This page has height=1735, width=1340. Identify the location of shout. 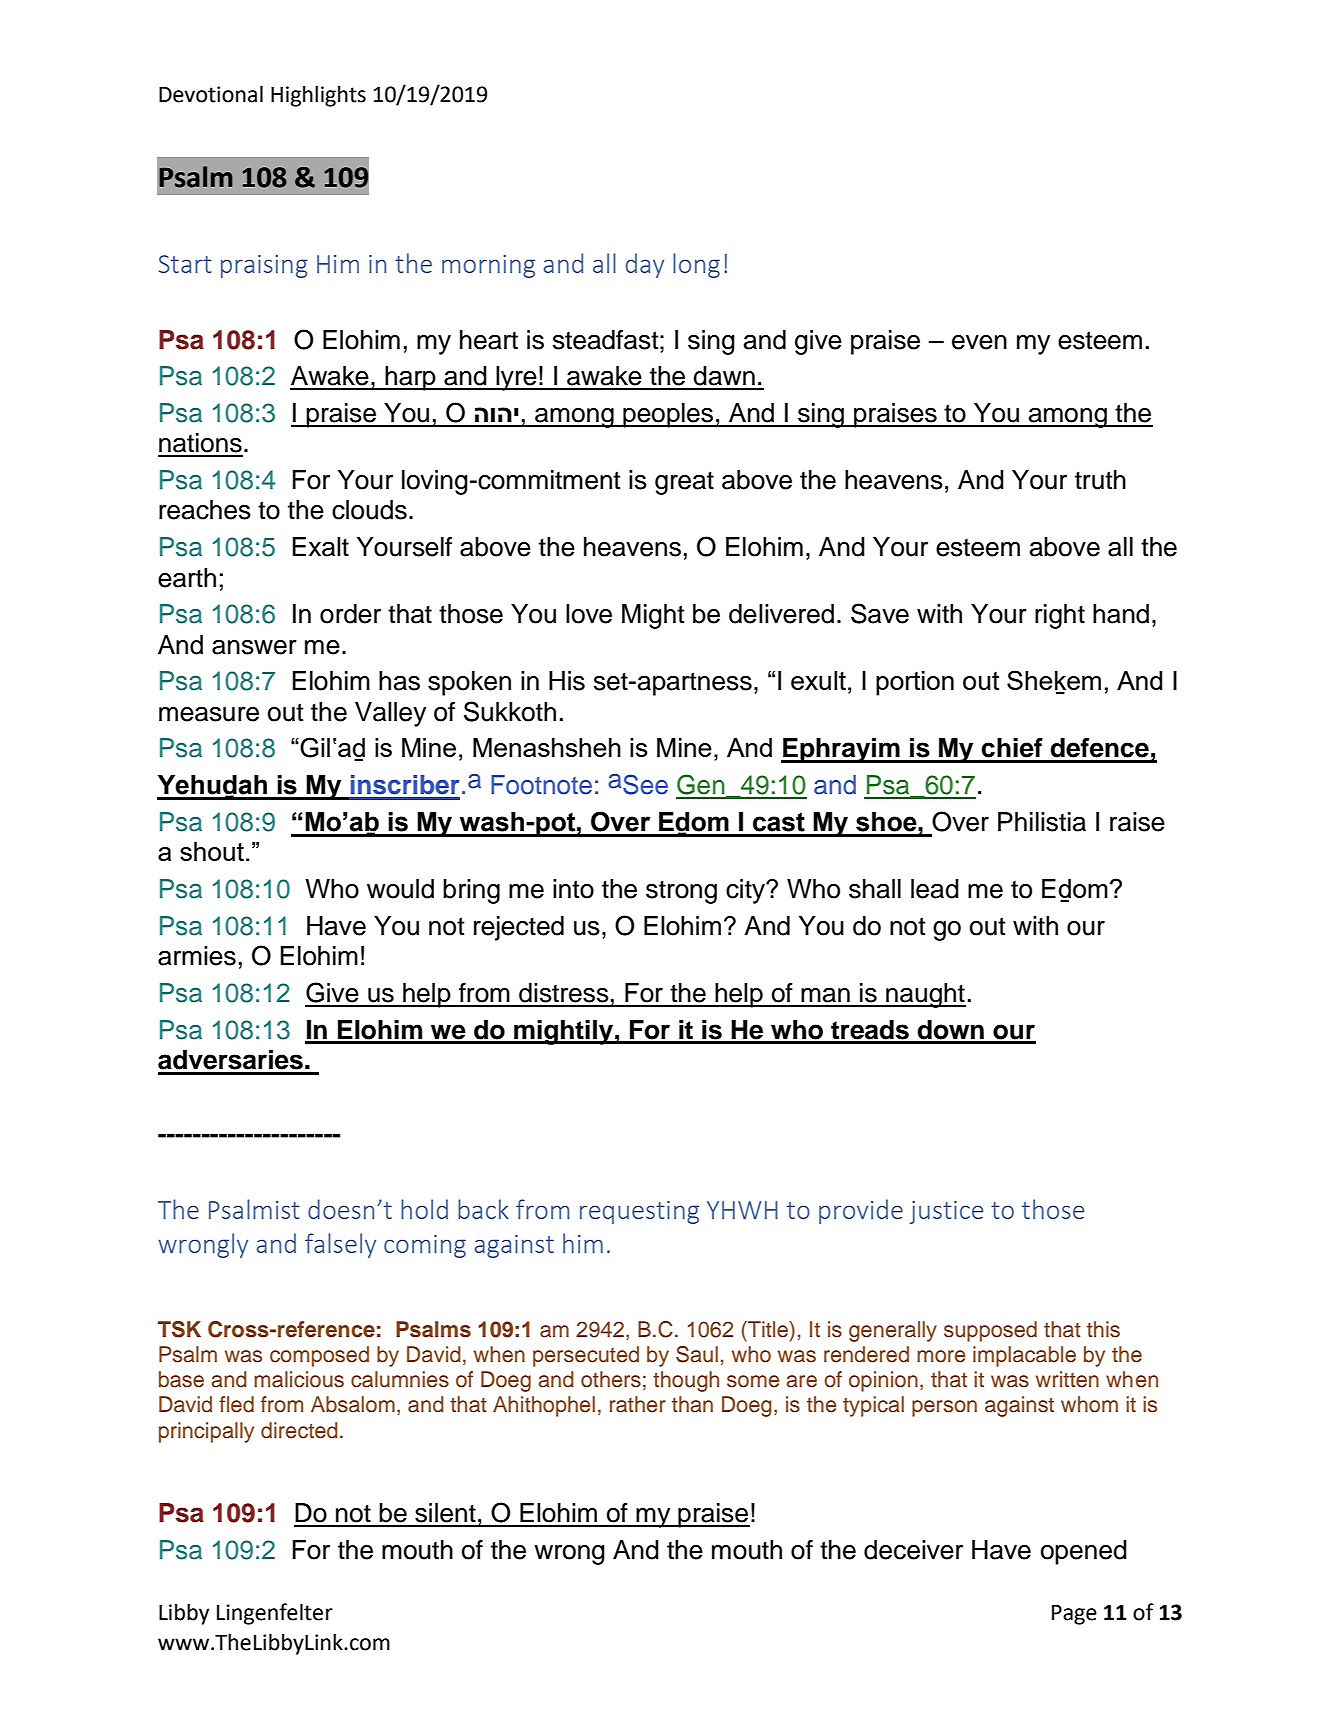
(212, 851).
